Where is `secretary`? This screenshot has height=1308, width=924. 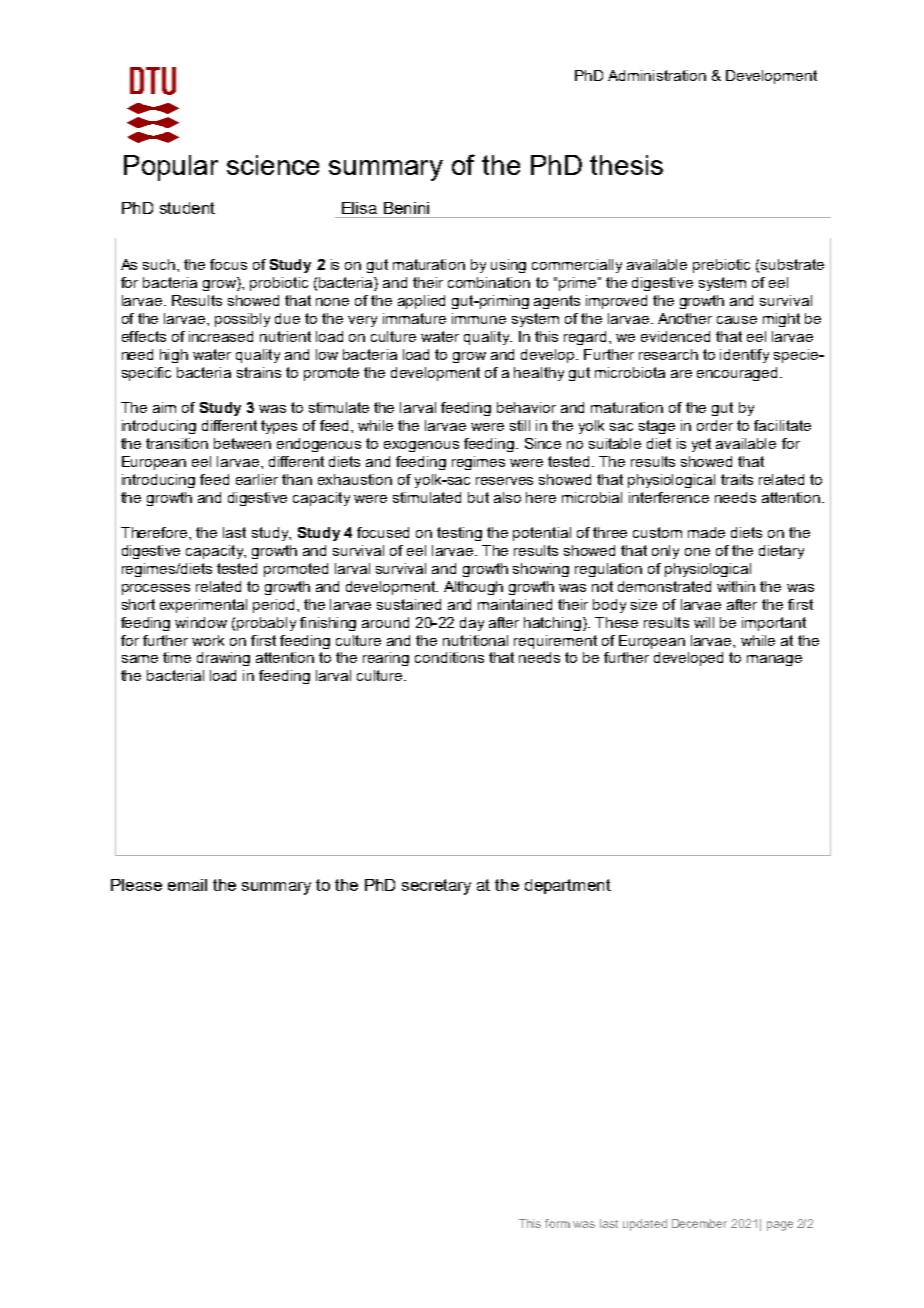
secretary is located at coordinates (436, 887).
